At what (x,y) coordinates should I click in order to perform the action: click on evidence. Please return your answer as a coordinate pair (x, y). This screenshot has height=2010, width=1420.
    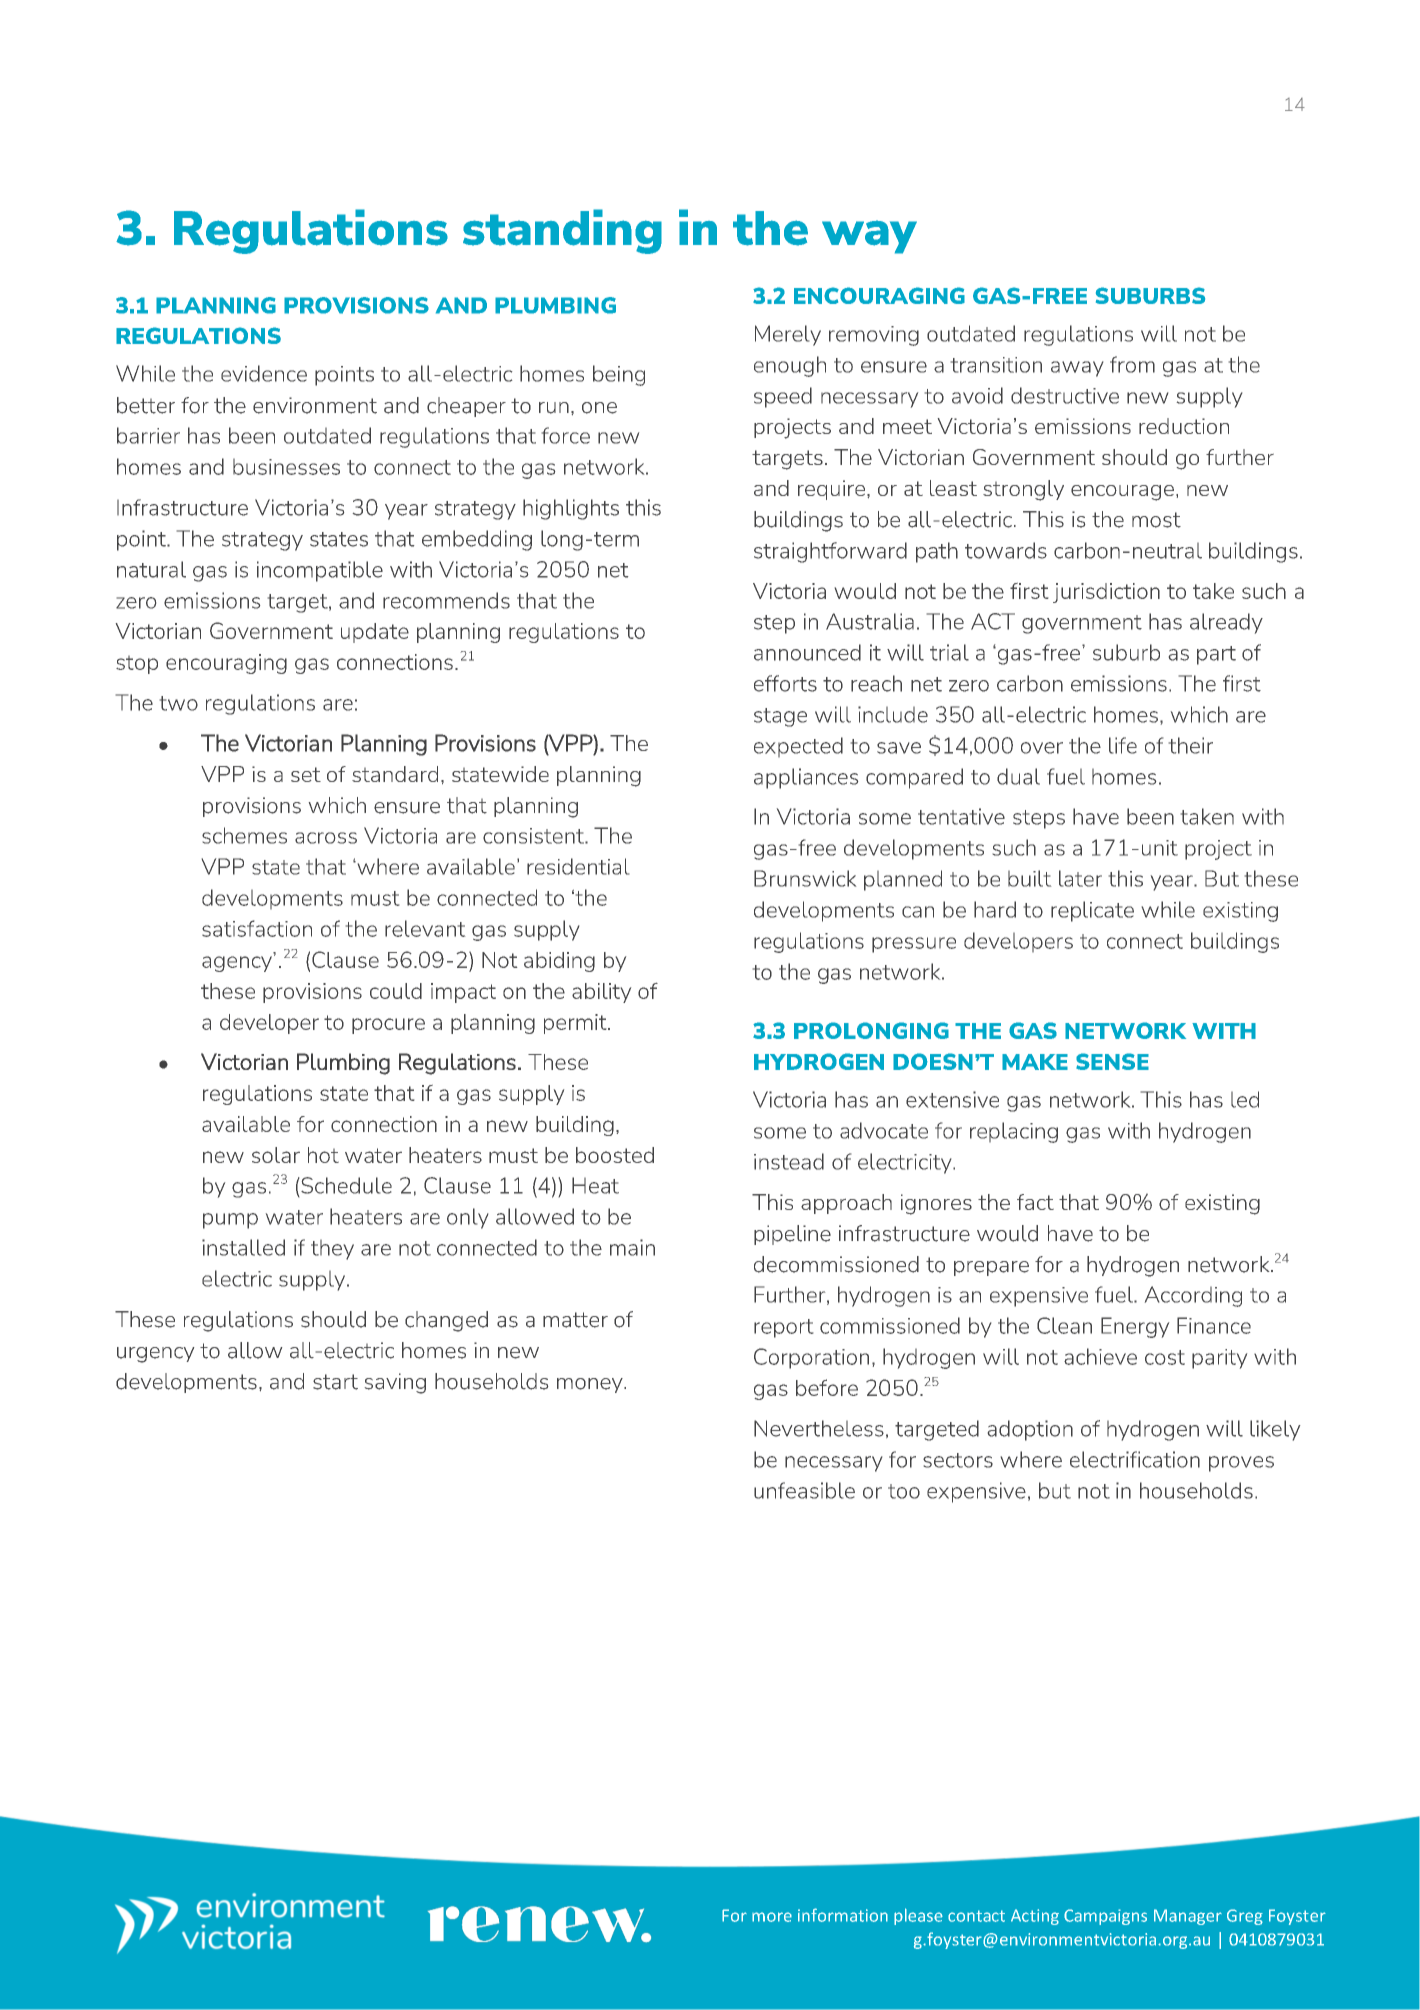
    Looking at the image, I should click on (264, 373).
